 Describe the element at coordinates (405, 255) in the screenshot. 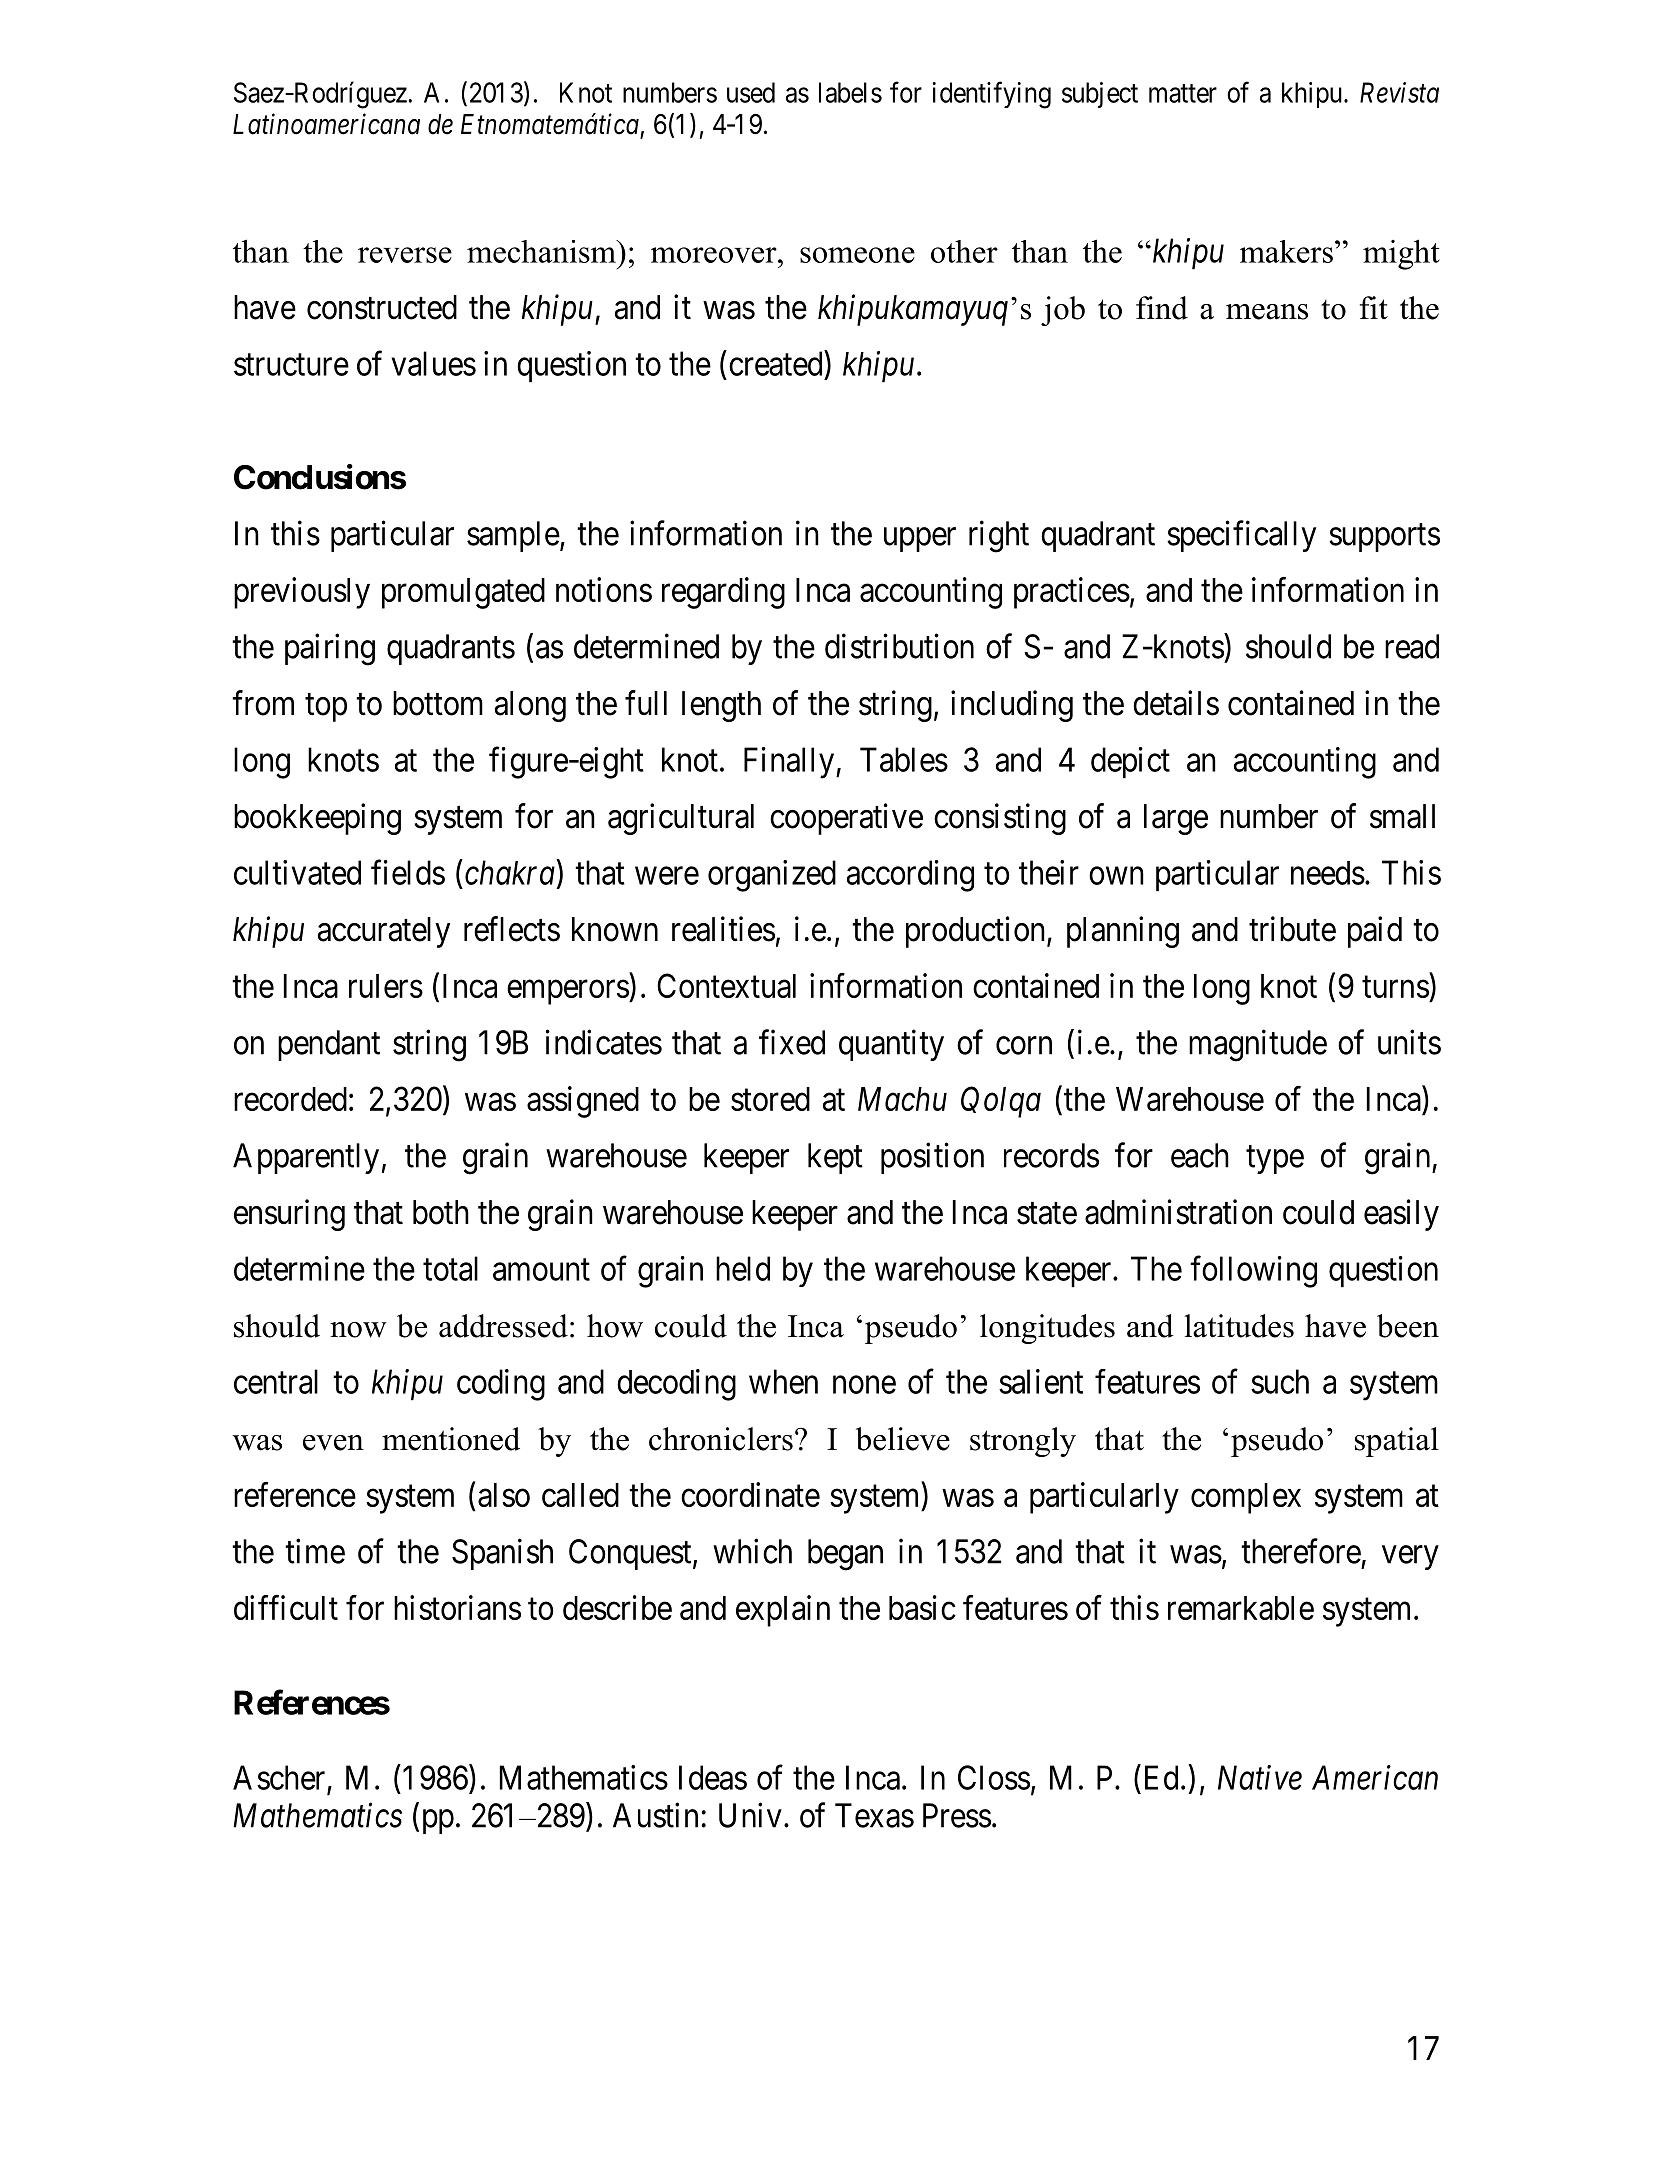

I see `reverse` at that location.
